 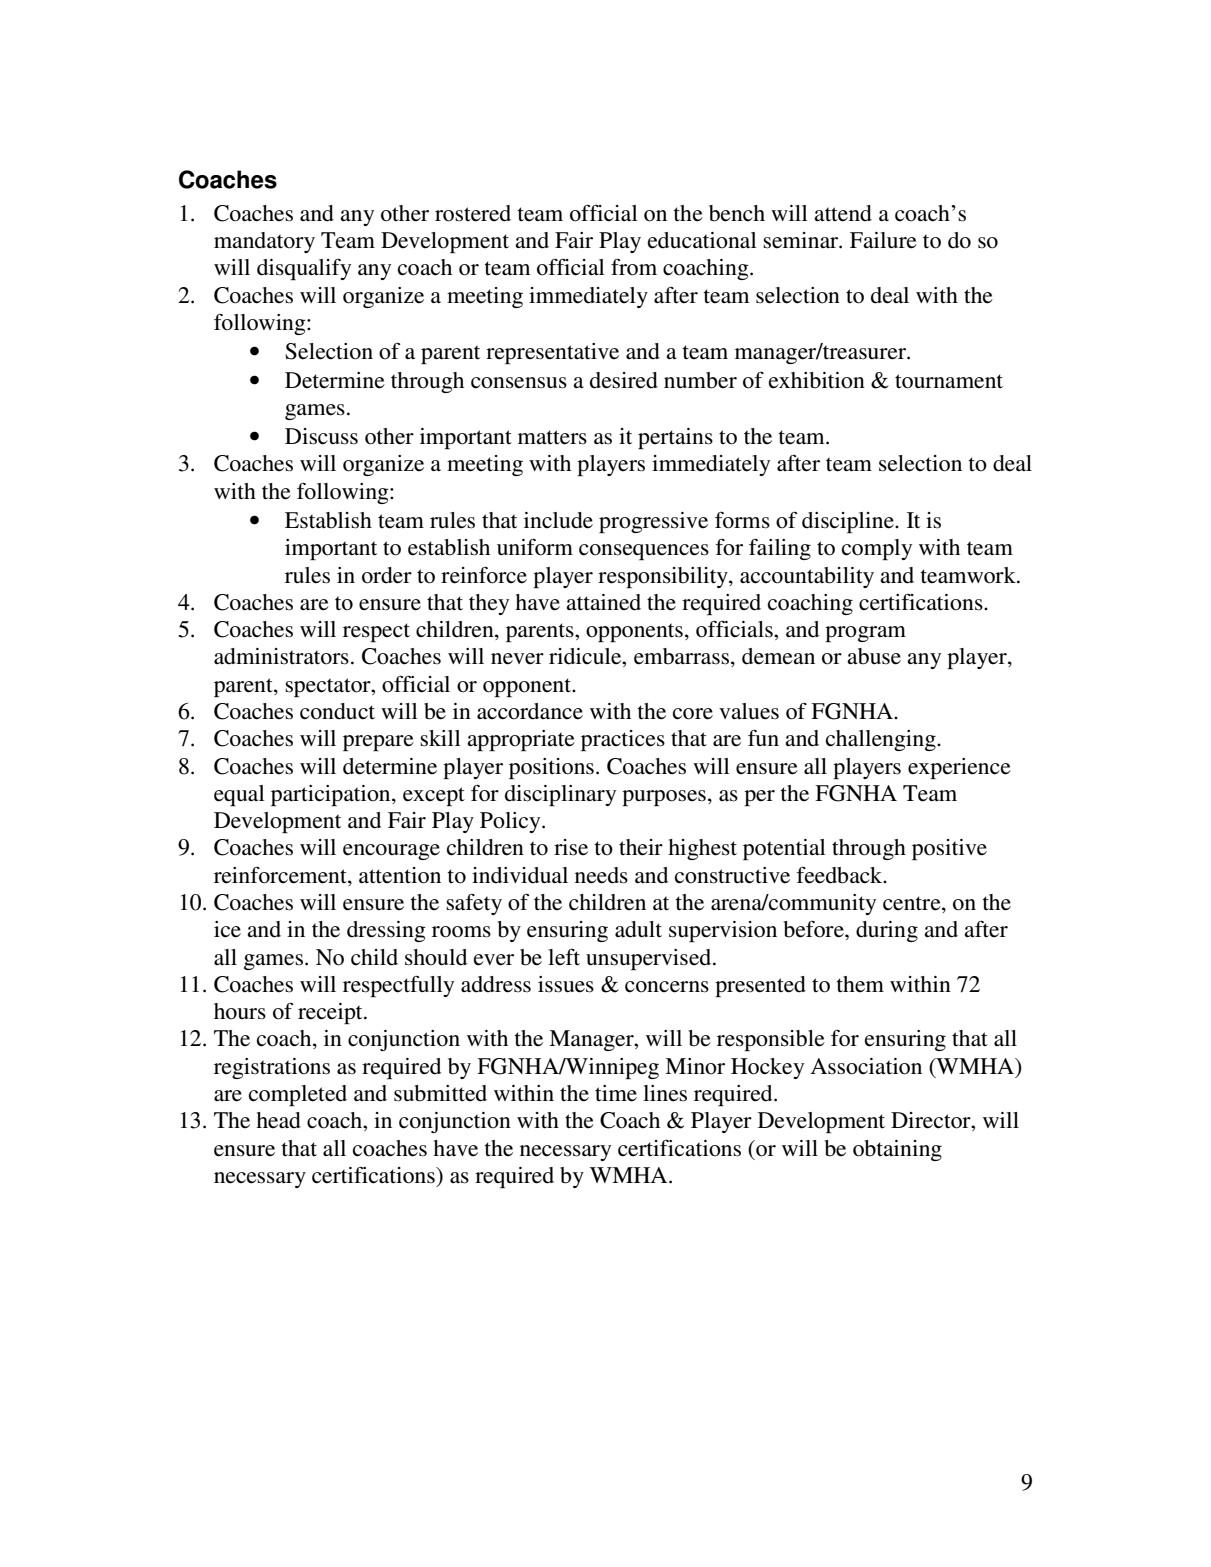 What do you see at coordinates (874, 656) in the screenshot?
I see `abuse` at bounding box center [874, 656].
